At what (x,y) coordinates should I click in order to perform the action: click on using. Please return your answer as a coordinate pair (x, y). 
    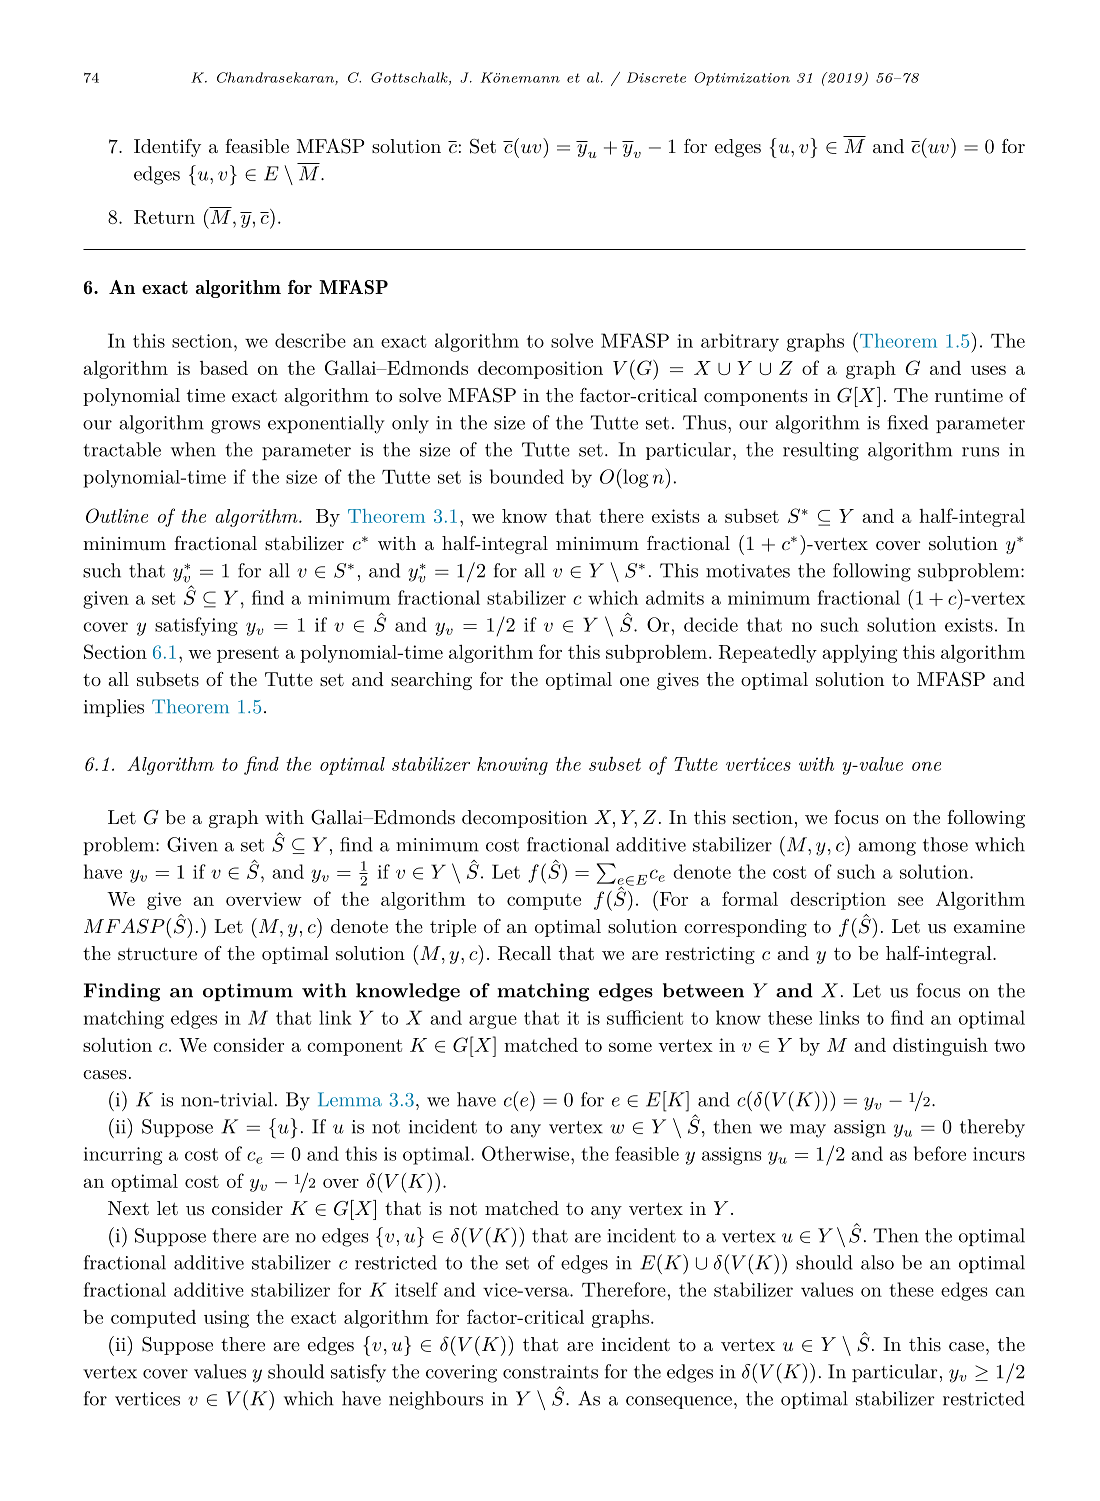
    Looking at the image, I should click on (226, 1319).
